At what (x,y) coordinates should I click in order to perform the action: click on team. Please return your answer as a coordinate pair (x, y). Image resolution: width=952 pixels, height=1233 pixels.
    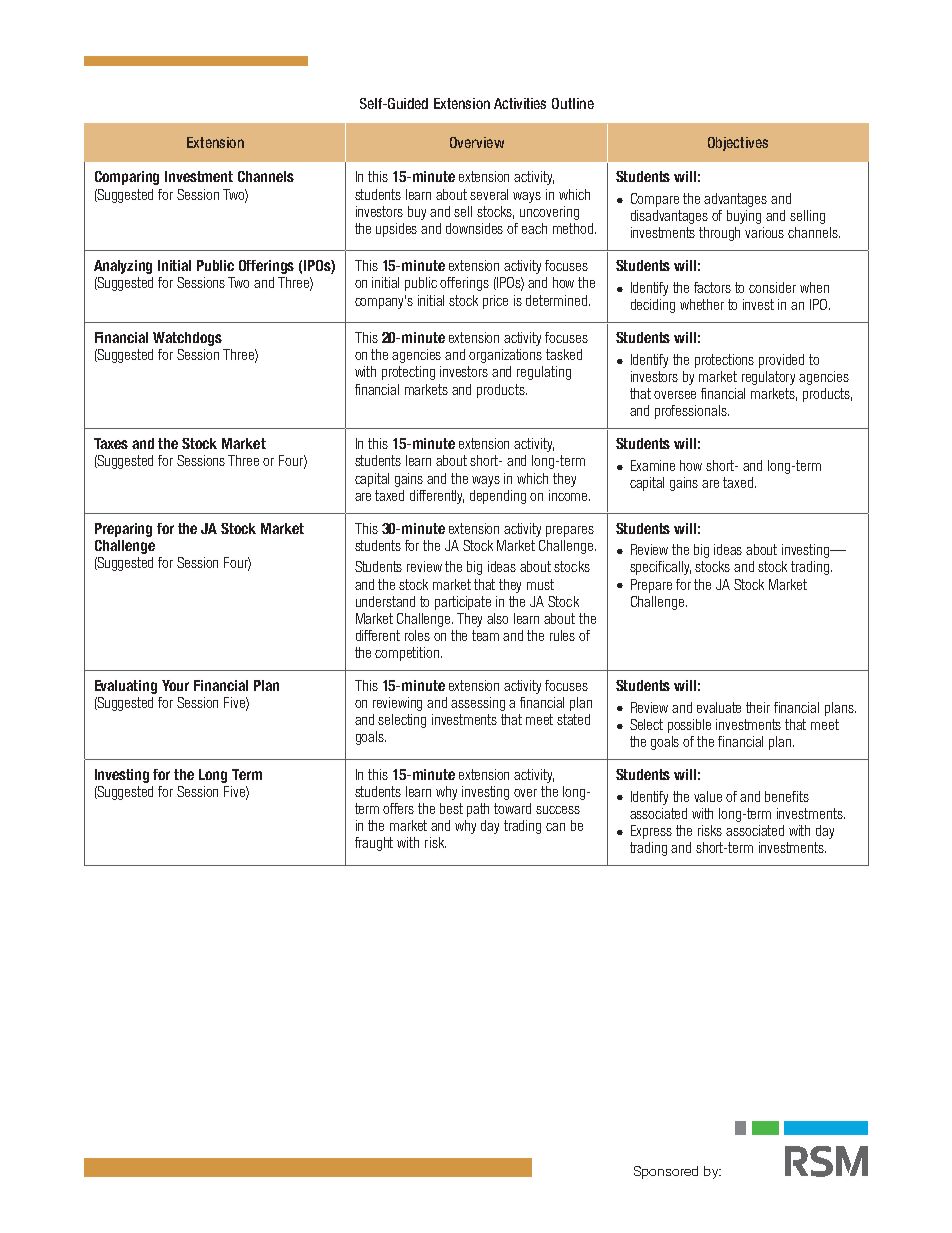
    Looking at the image, I should click on (485, 635).
